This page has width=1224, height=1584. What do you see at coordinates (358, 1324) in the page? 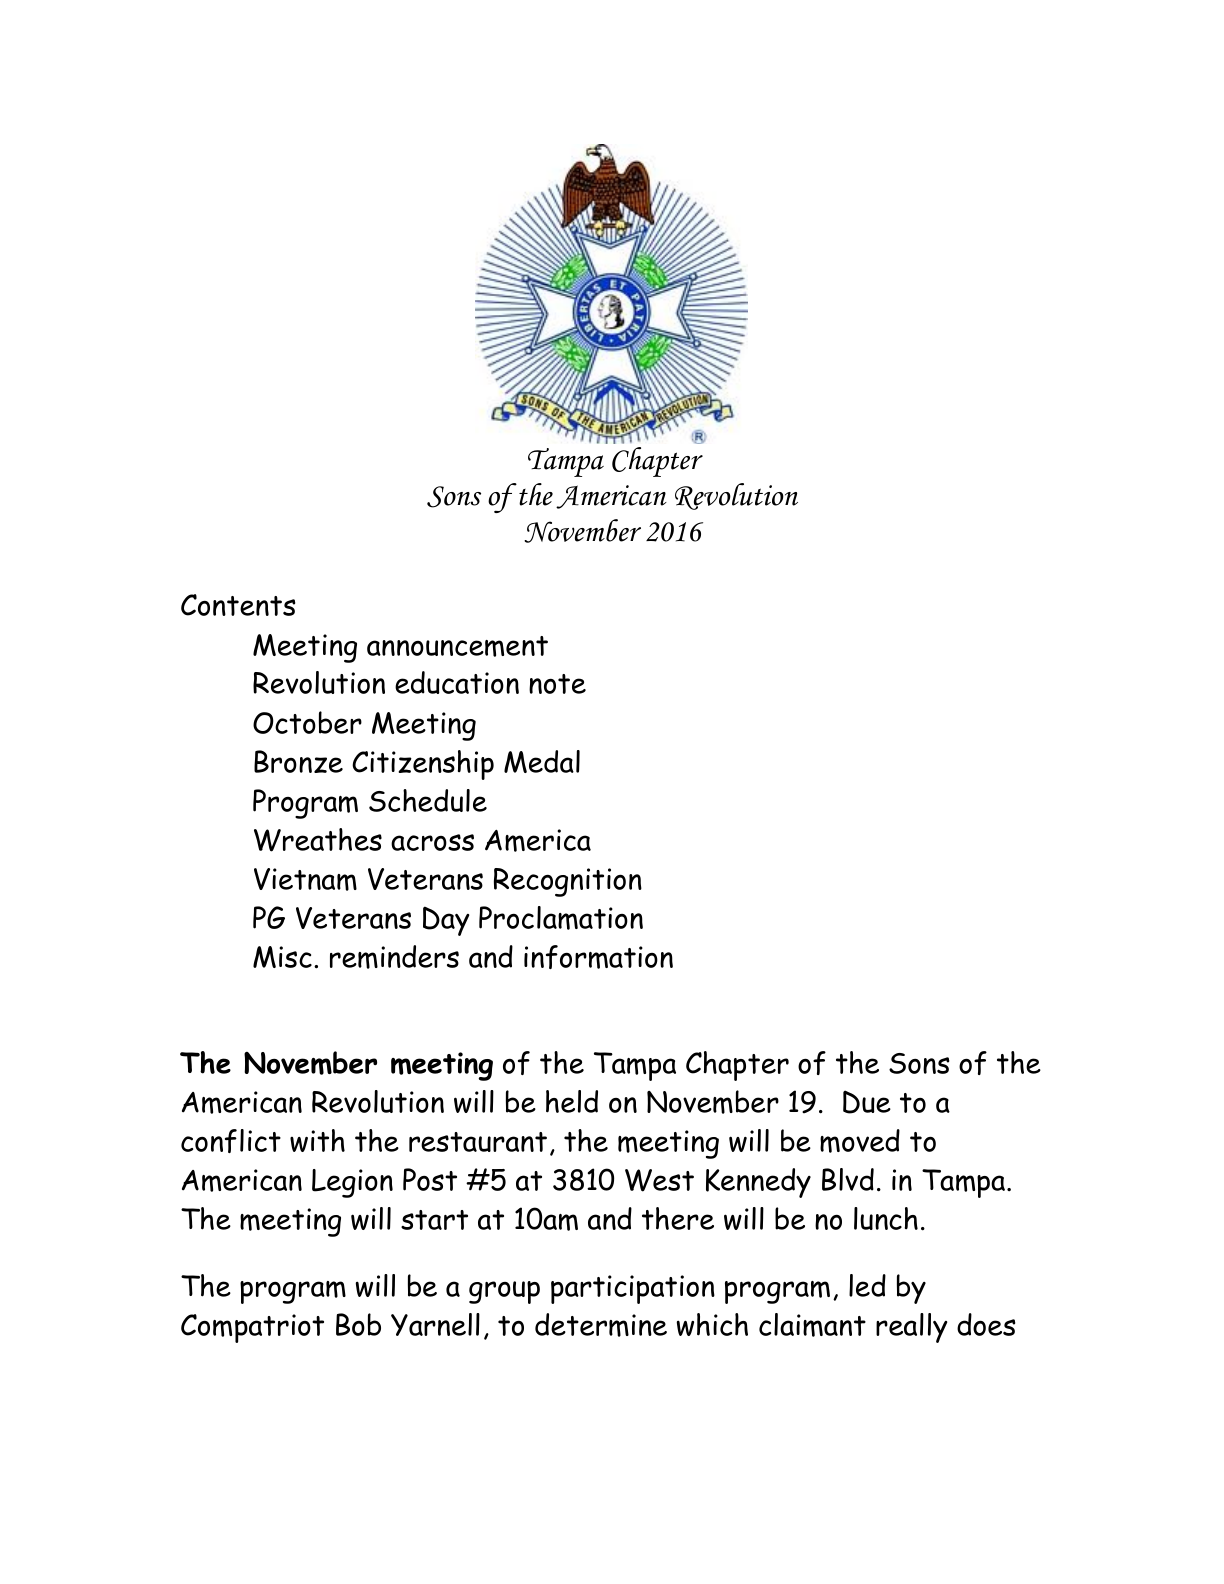
I see `Bob` at bounding box center [358, 1324].
